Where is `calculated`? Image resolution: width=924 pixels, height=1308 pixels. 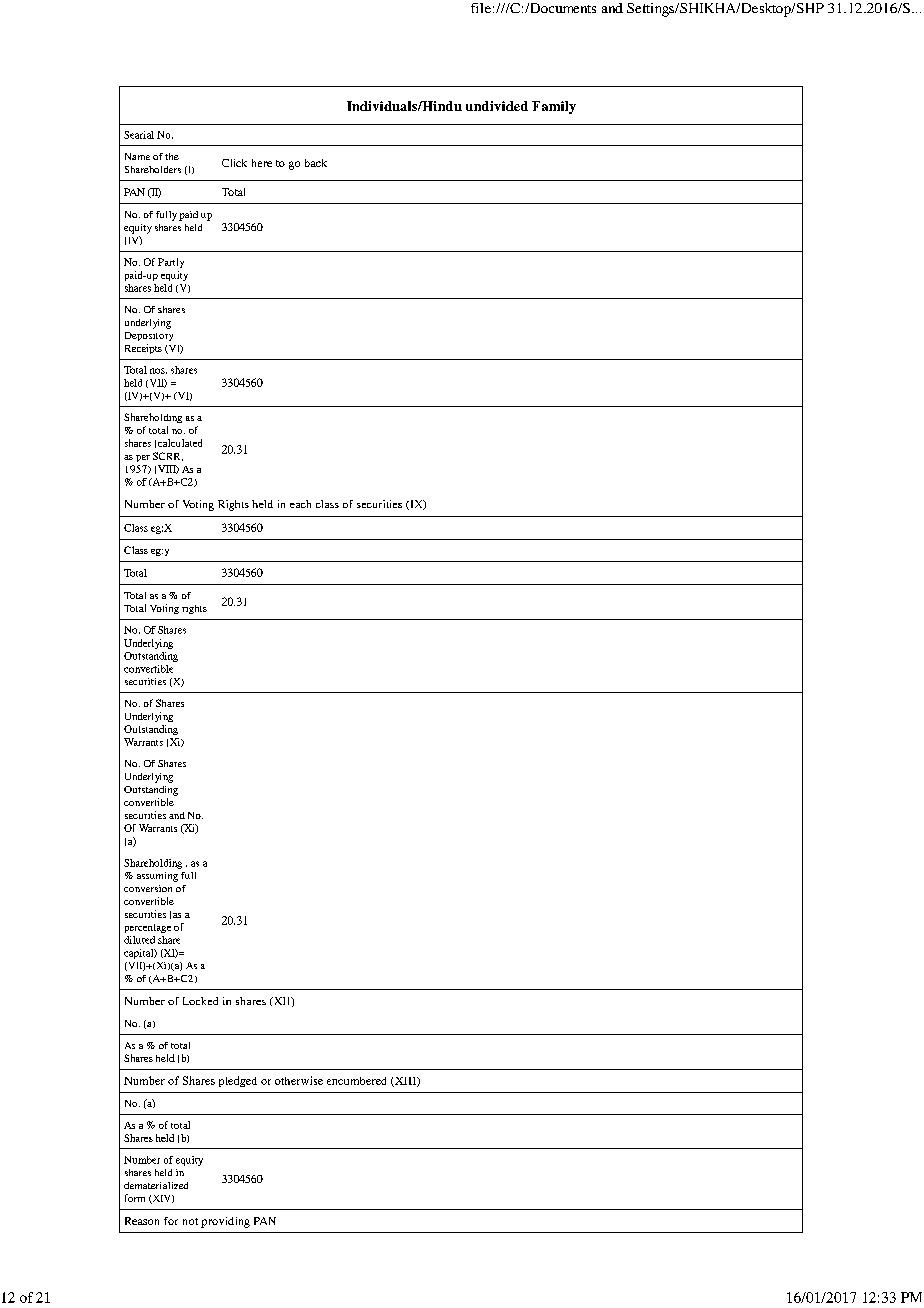
calculated is located at coordinates (180, 443).
